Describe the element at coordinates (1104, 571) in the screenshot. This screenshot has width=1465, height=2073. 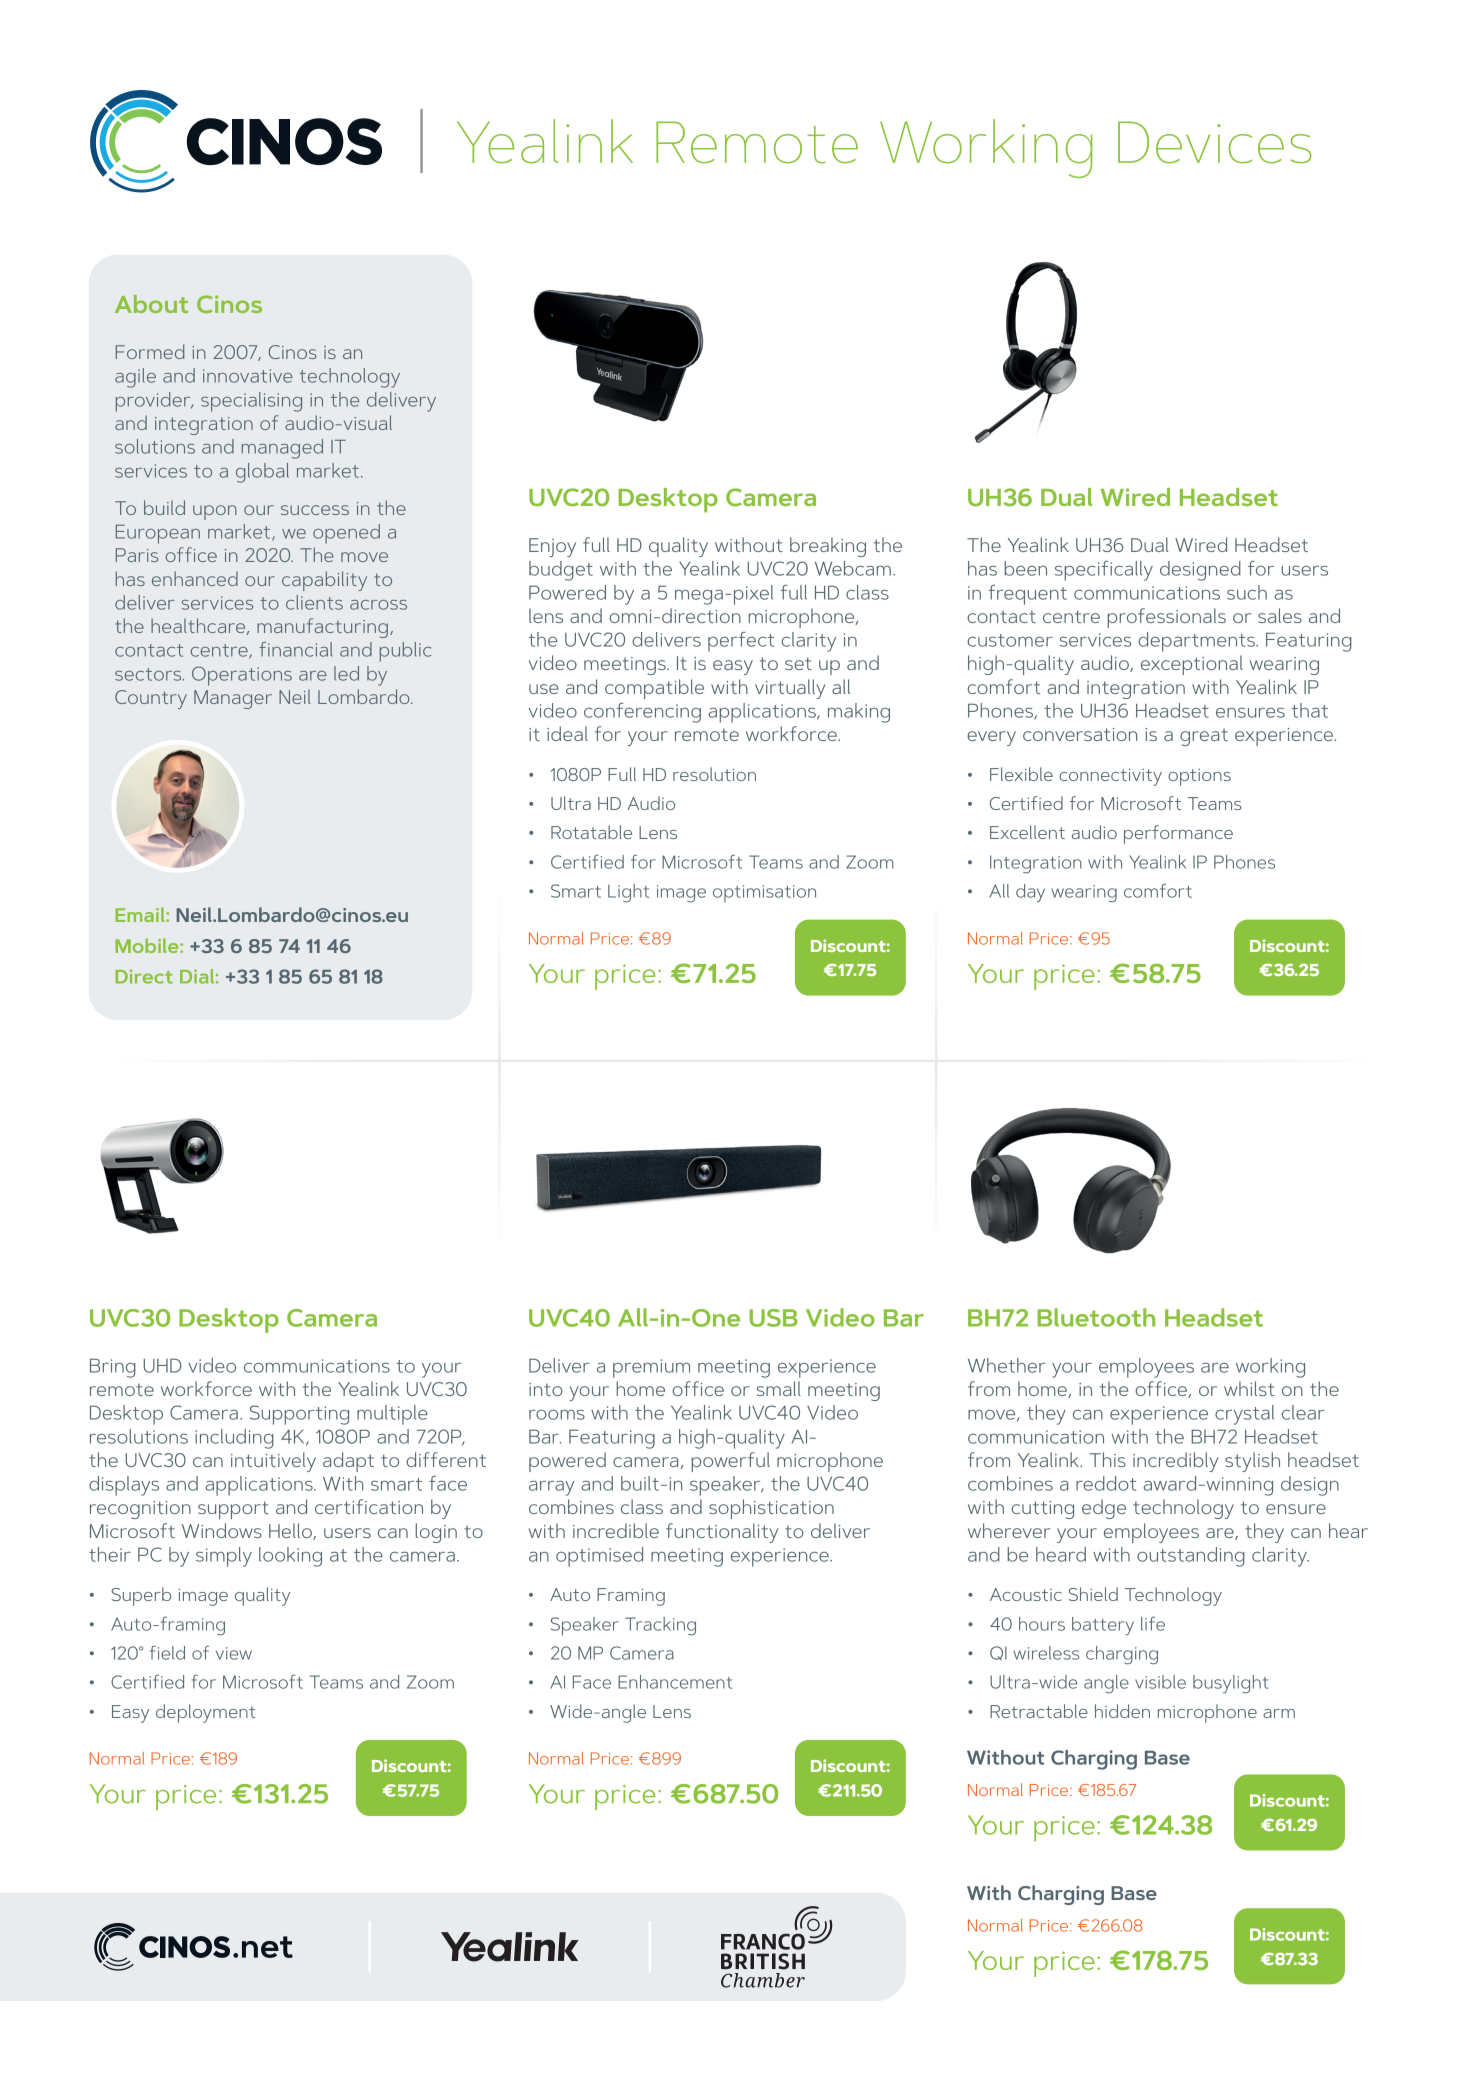
I see `specifically` at that location.
